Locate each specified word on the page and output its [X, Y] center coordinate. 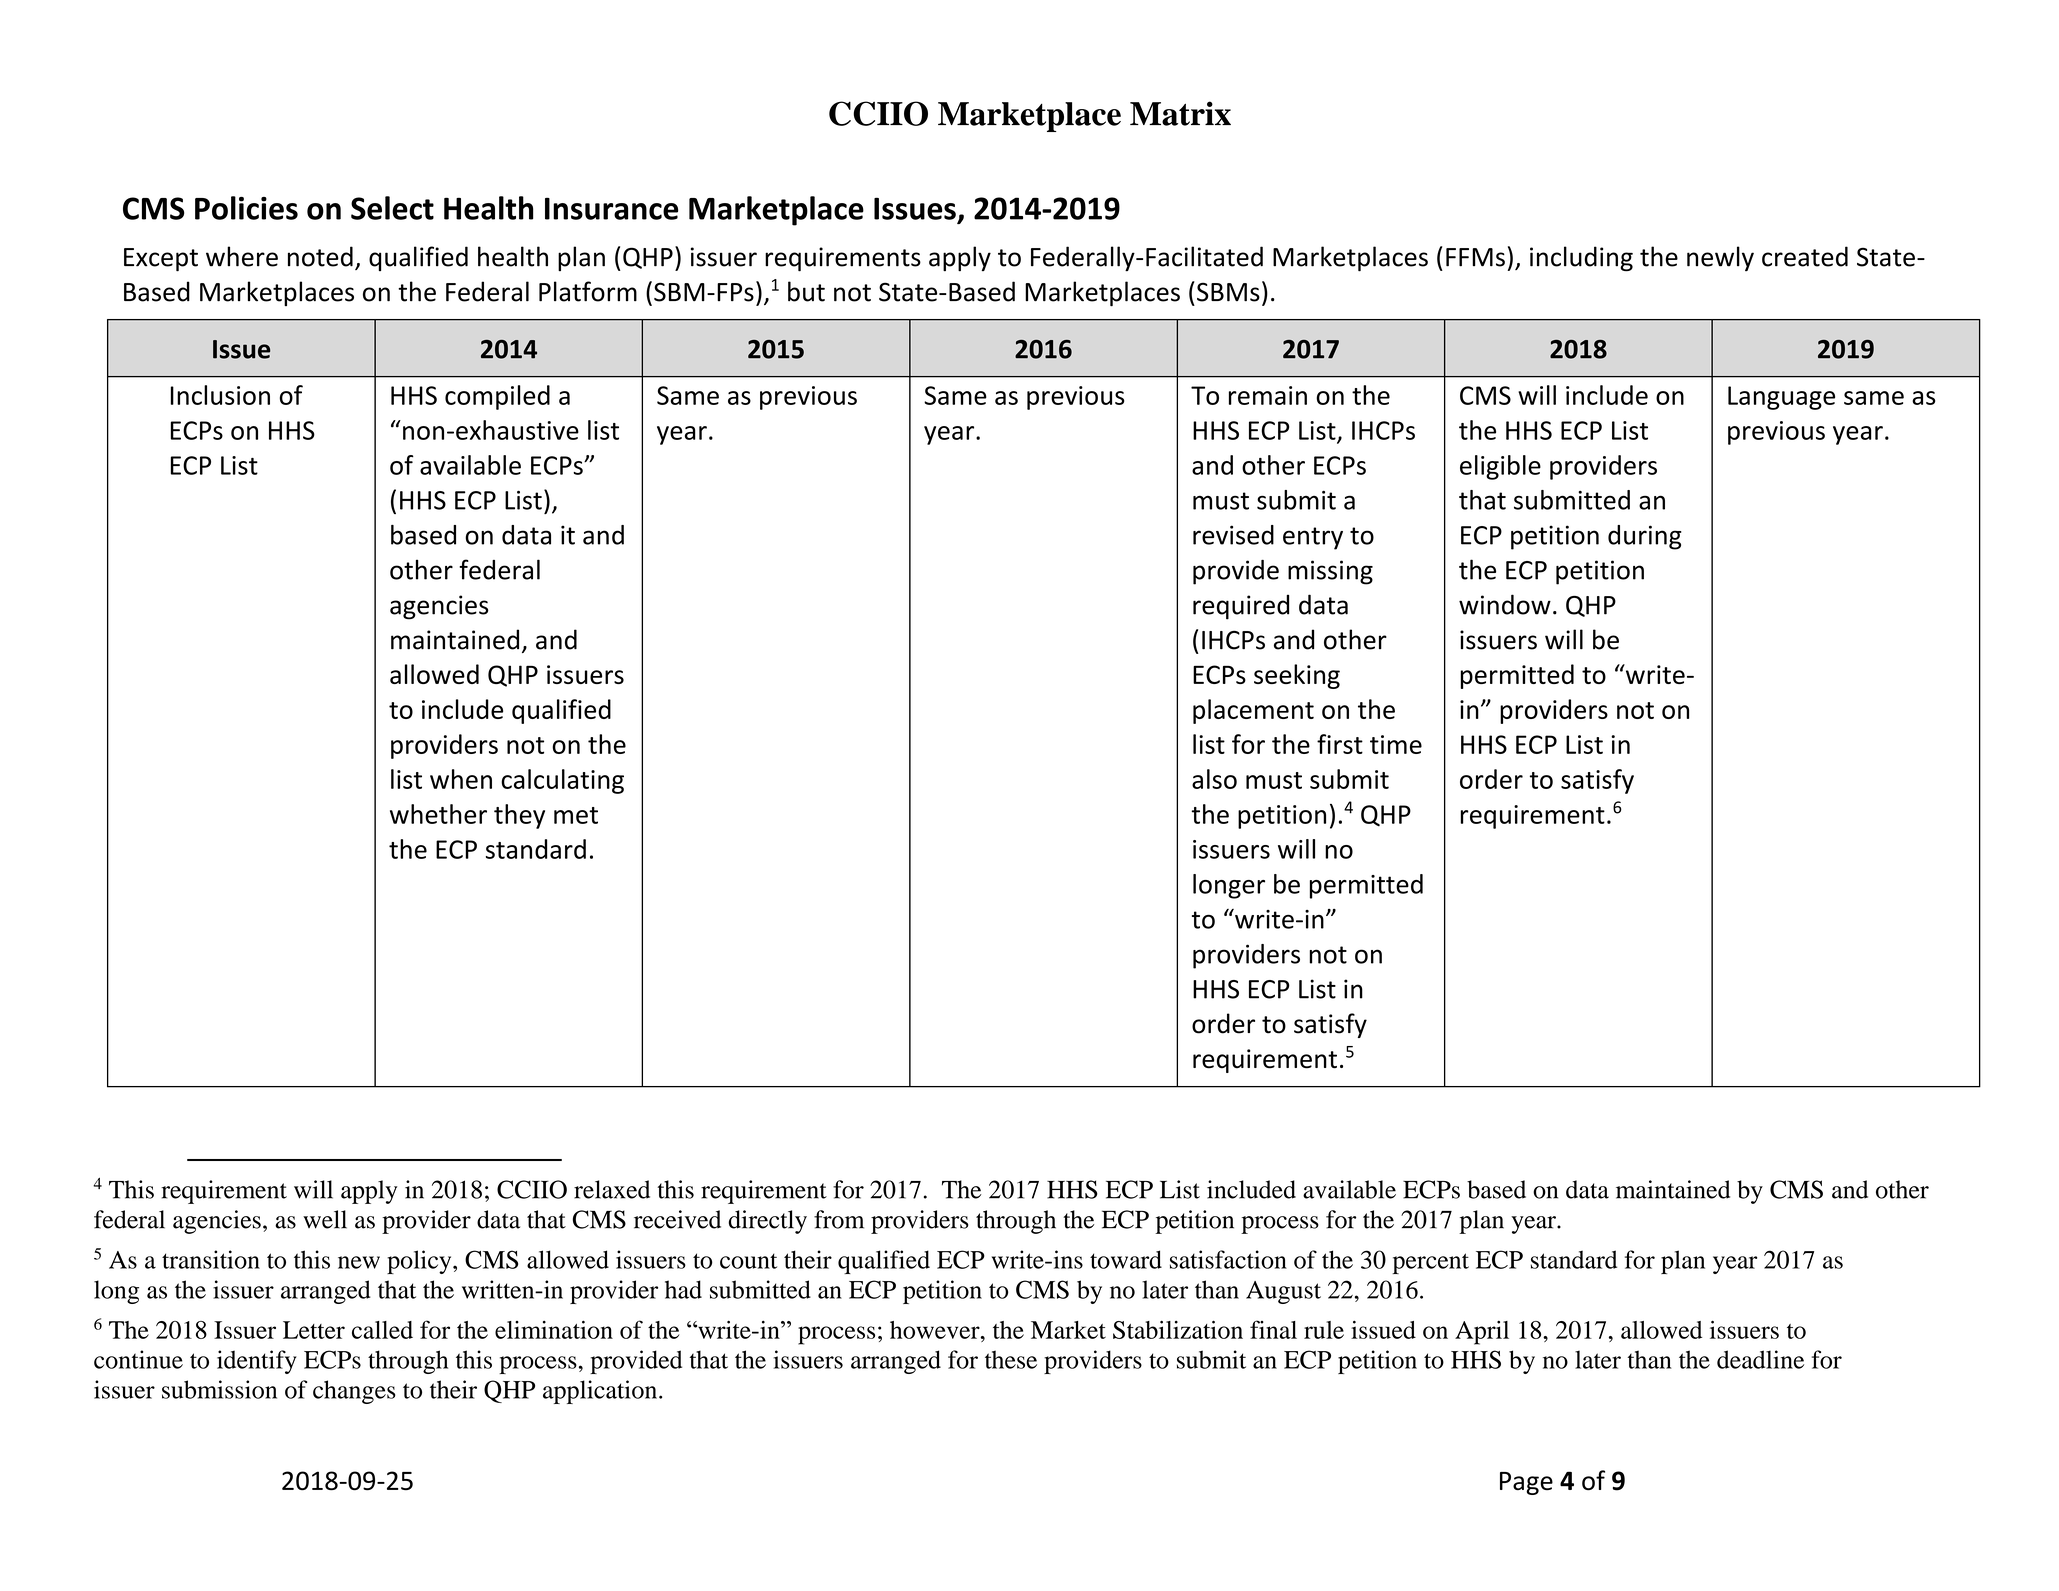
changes [354, 1392]
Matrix [1180, 113]
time [1396, 744]
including [1581, 259]
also [1214, 779]
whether [438, 814]
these [1011, 1359]
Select [392, 208]
